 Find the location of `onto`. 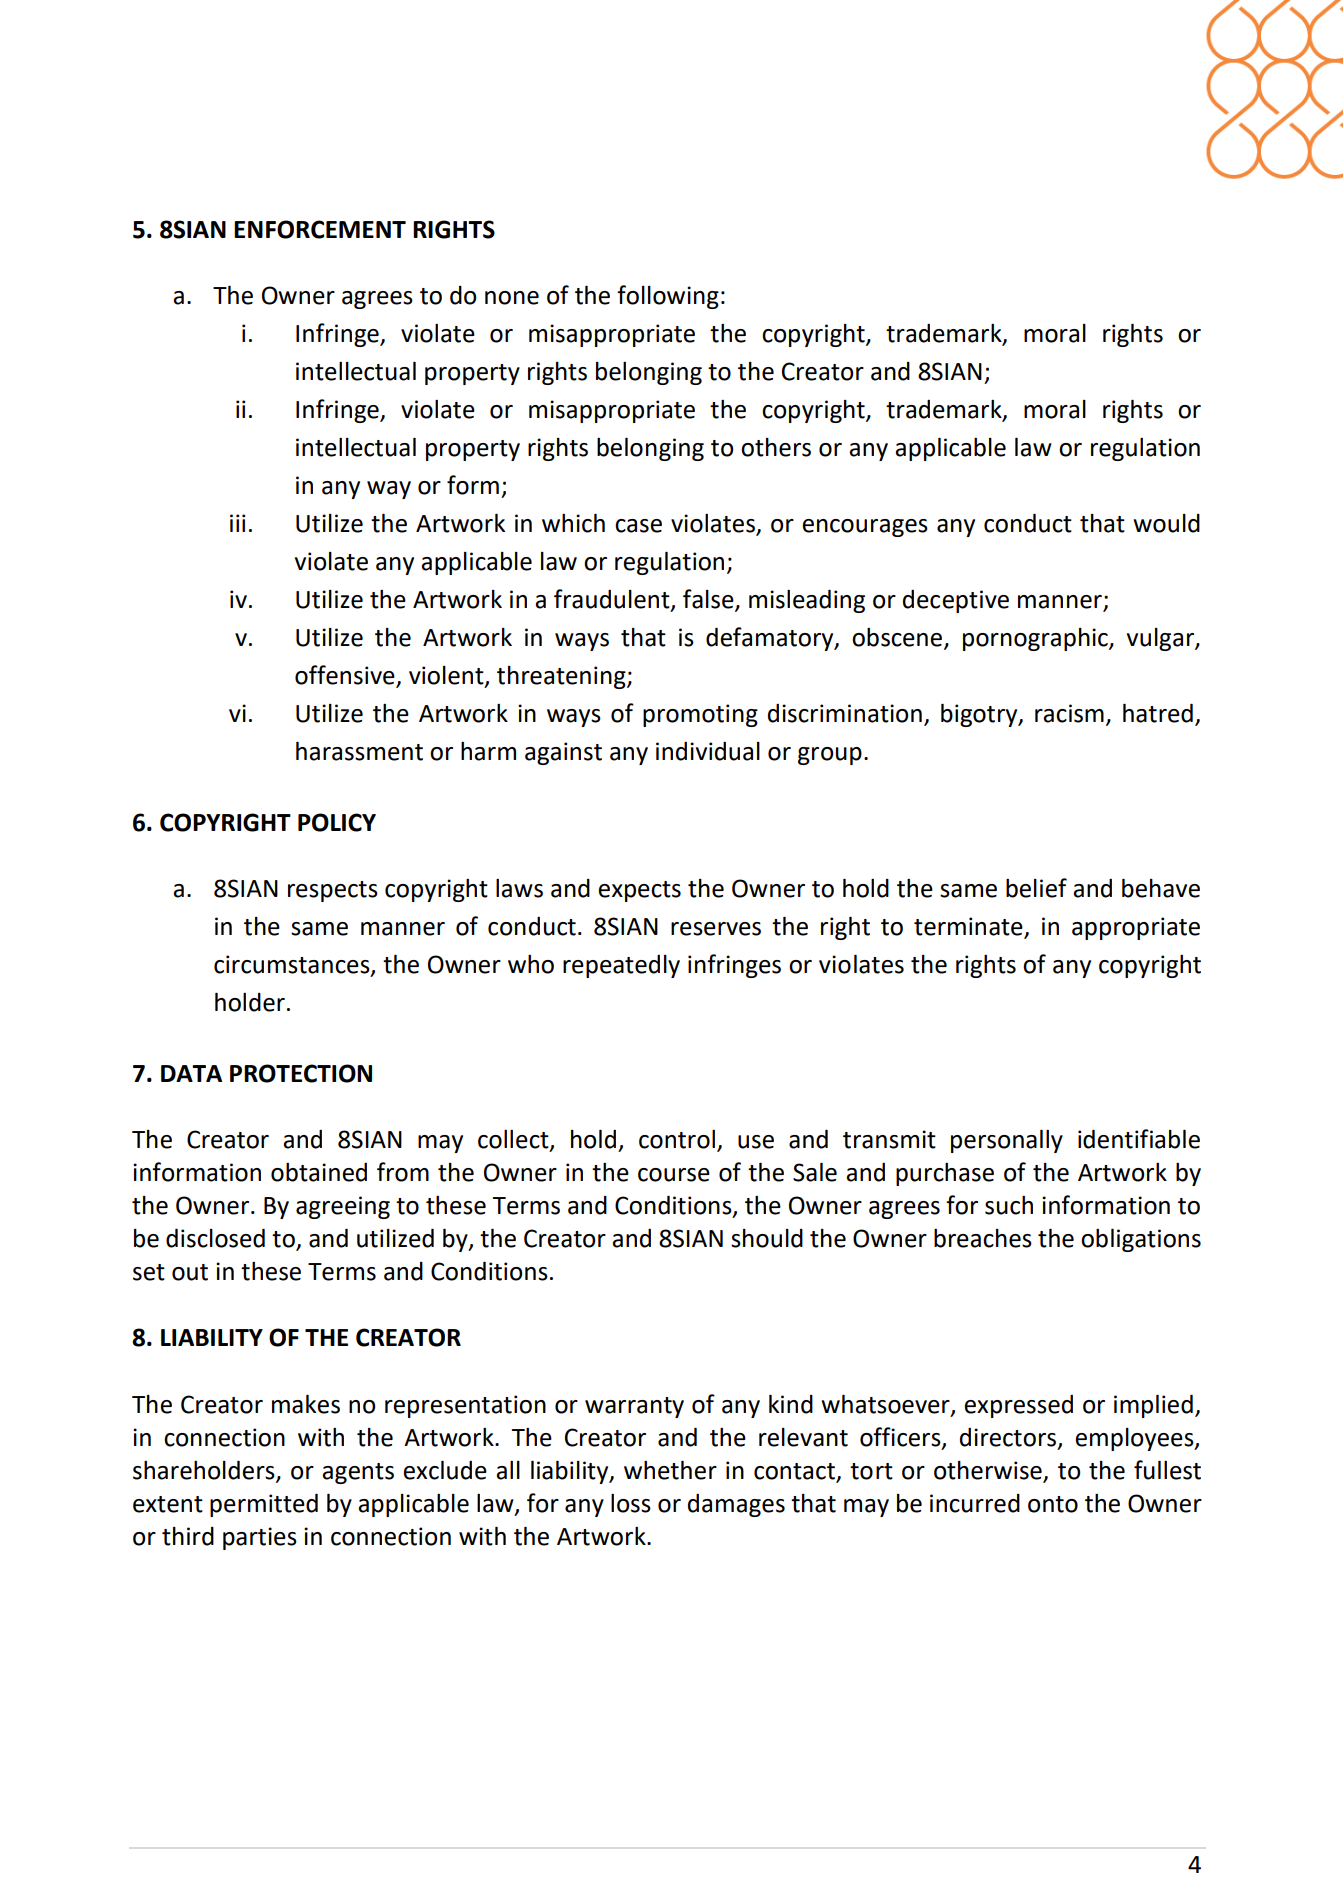

onto is located at coordinates (1053, 1504).
